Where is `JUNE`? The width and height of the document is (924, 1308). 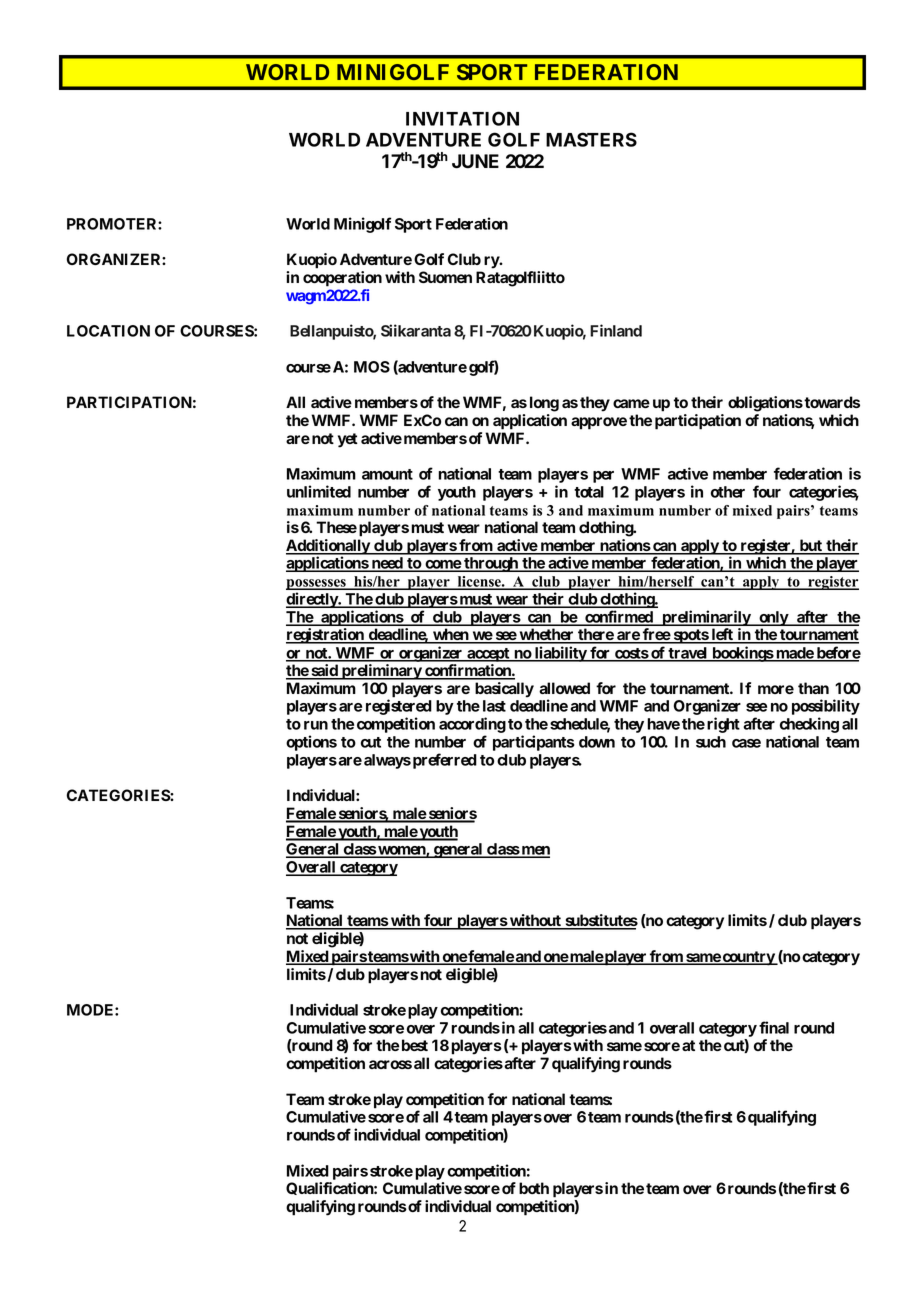 JUNE is located at coordinates (475, 161).
